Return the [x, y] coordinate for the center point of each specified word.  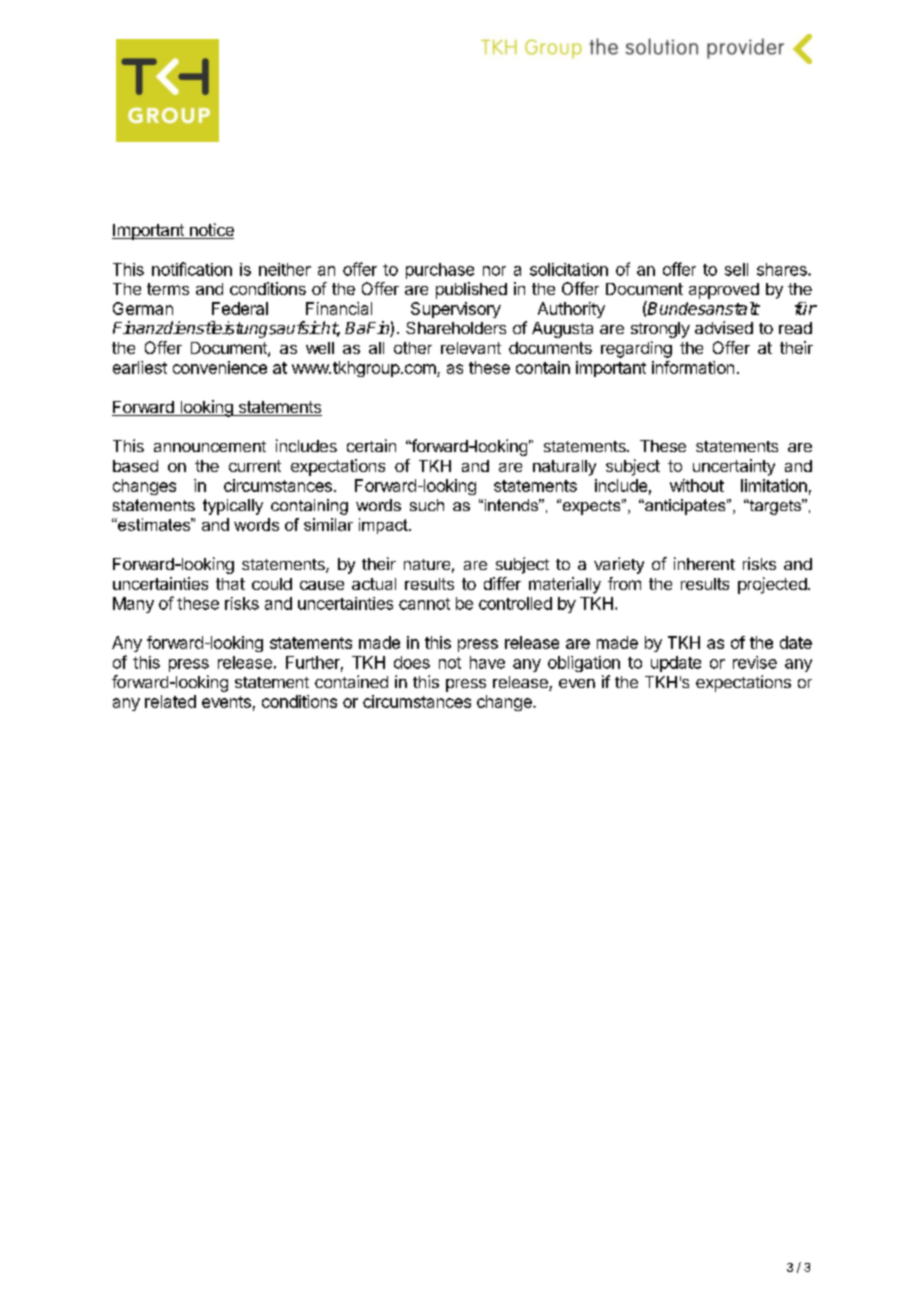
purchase [440, 271]
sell [736, 269]
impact [384, 526]
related [170, 701]
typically [233, 507]
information [693, 367]
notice [210, 231]
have [487, 662]
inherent [704, 563]
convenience [220, 367]
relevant [471, 348]
